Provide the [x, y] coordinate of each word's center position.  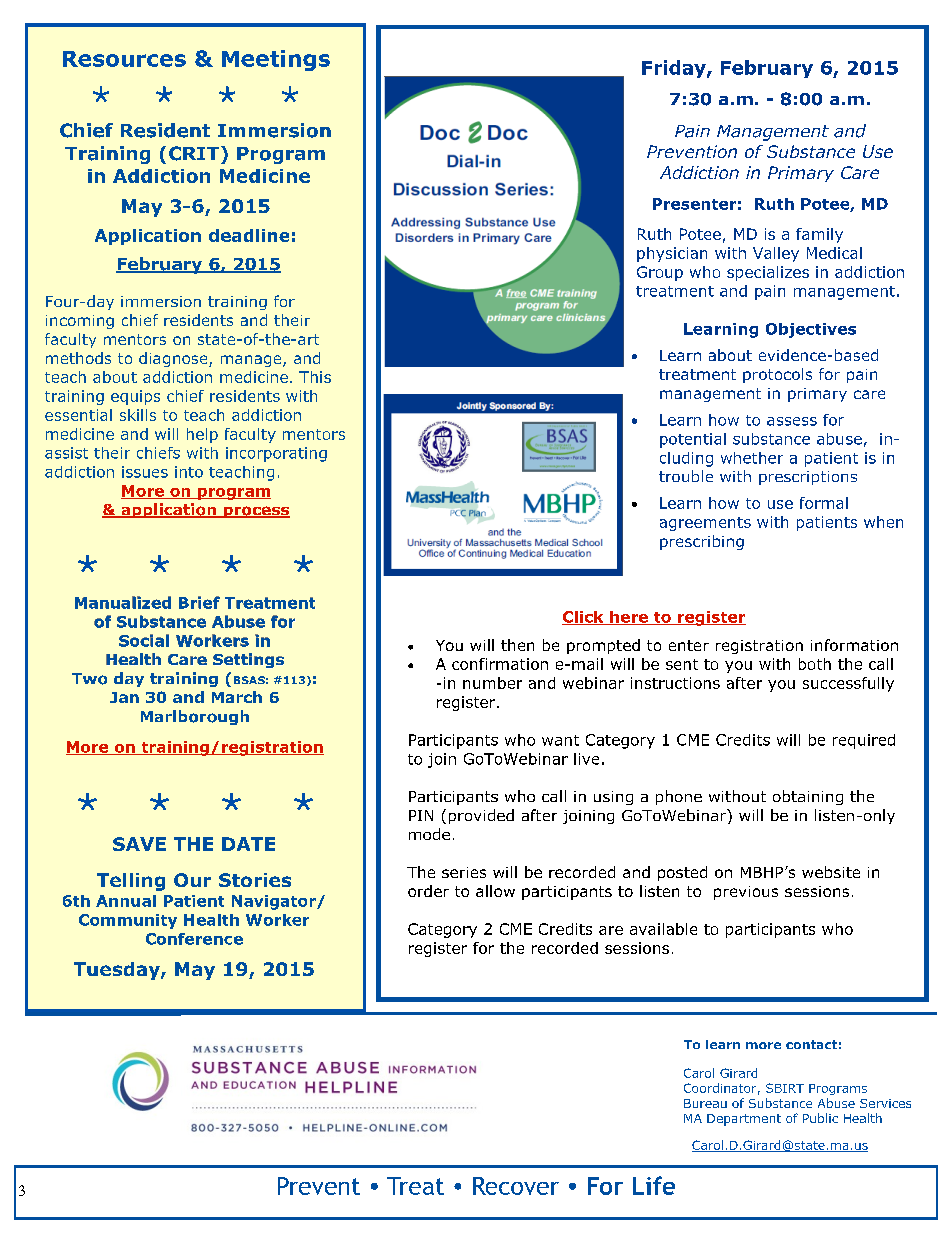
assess [792, 421]
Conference [194, 939]
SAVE [139, 844]
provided [481, 816]
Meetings [276, 60]
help [202, 435]
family [819, 235]
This [315, 377]
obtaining [808, 797]
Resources [124, 59]
